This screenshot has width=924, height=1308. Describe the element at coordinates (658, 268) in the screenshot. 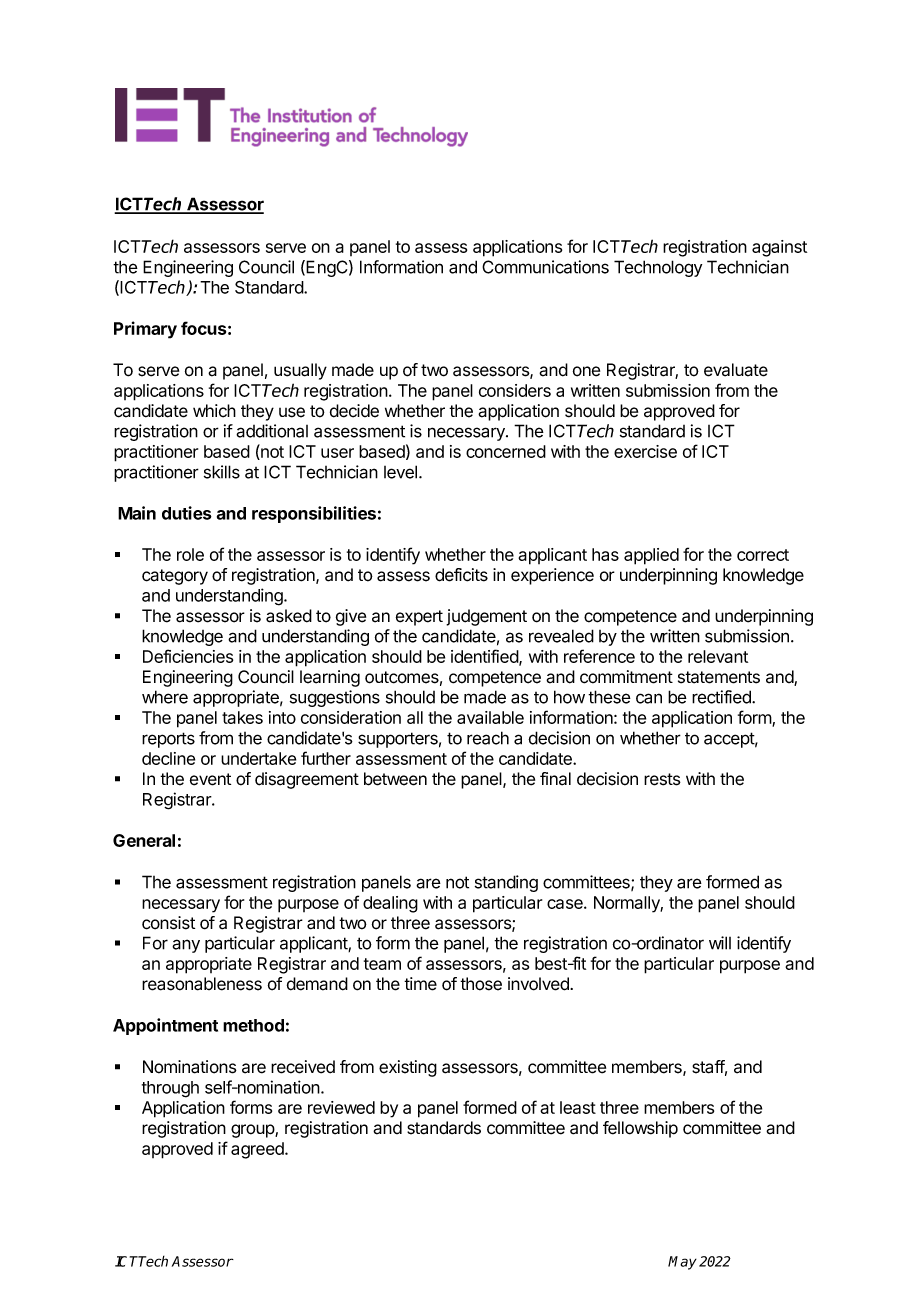

I see `Technology` at that location.
